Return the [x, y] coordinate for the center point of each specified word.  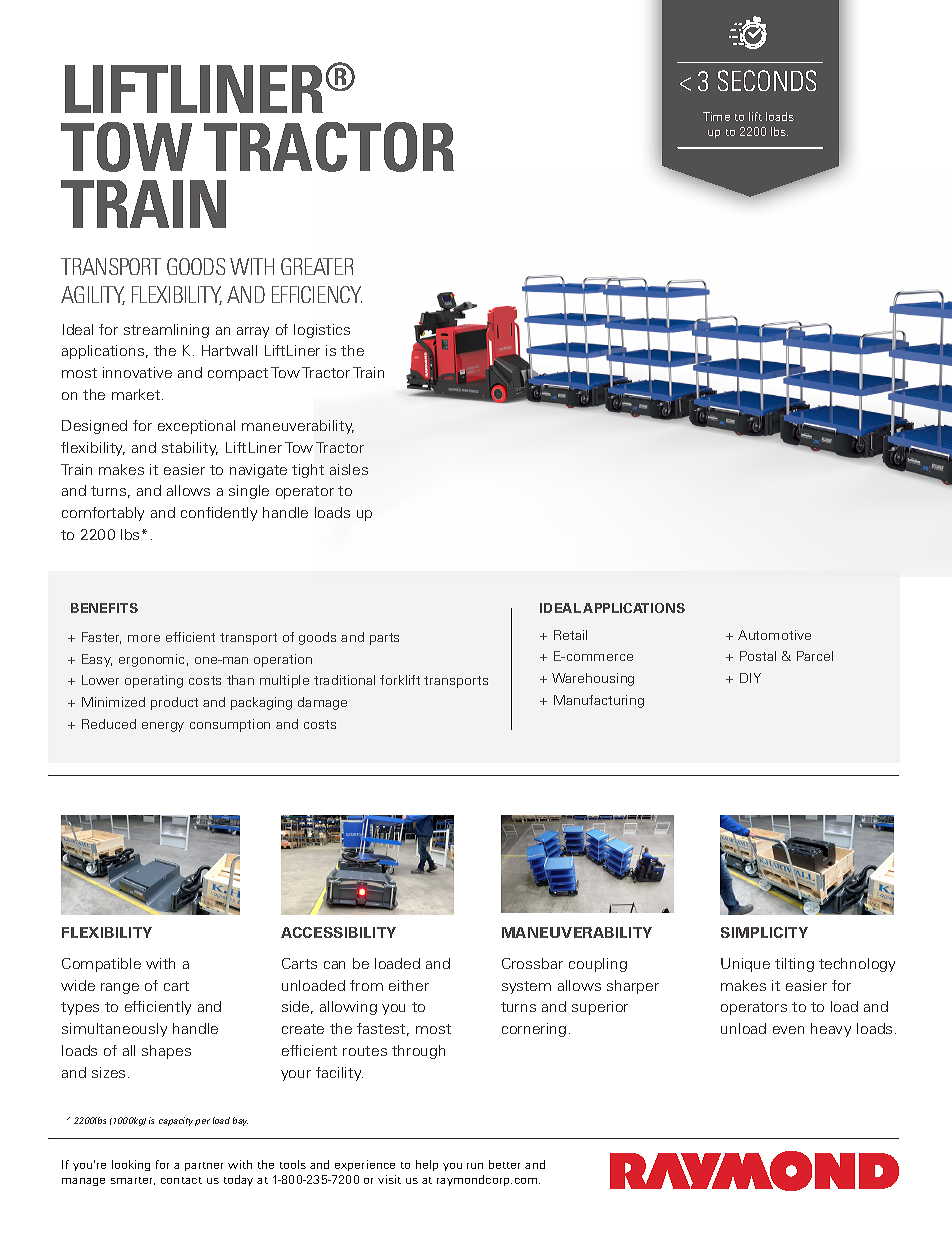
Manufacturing [599, 701]
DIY [750, 678]
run [475, 1166]
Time [716, 116]
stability [190, 449]
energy [163, 727]
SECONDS [767, 80]
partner [204, 1166]
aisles [349, 469]
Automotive [774, 635]
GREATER [317, 266]
